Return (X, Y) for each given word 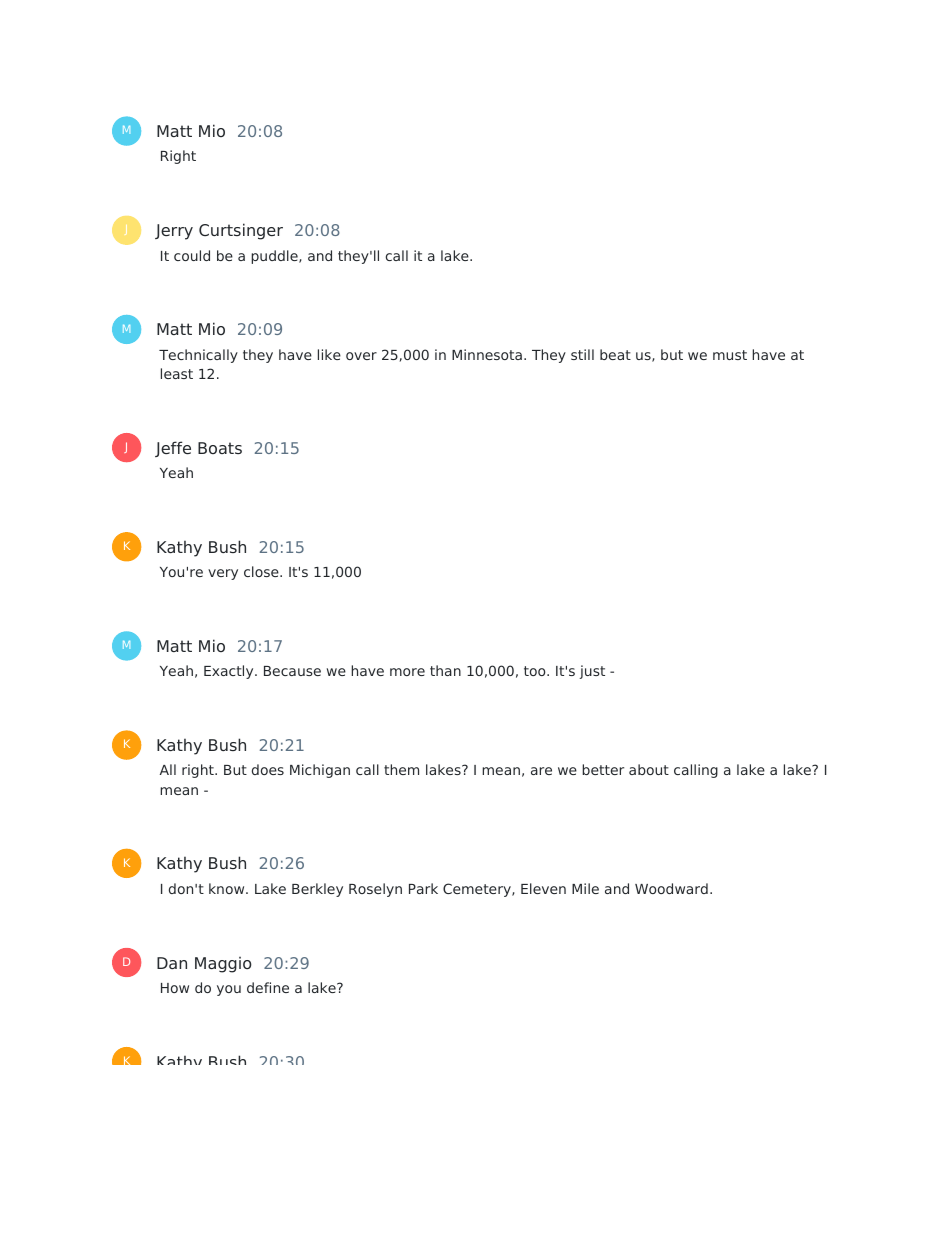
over (361, 356)
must (730, 355)
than (445, 670)
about (649, 769)
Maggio (223, 965)
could (192, 255)
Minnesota (487, 354)
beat (615, 354)
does (268, 769)
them (401, 769)
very (223, 574)
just (592, 672)
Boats (220, 448)
